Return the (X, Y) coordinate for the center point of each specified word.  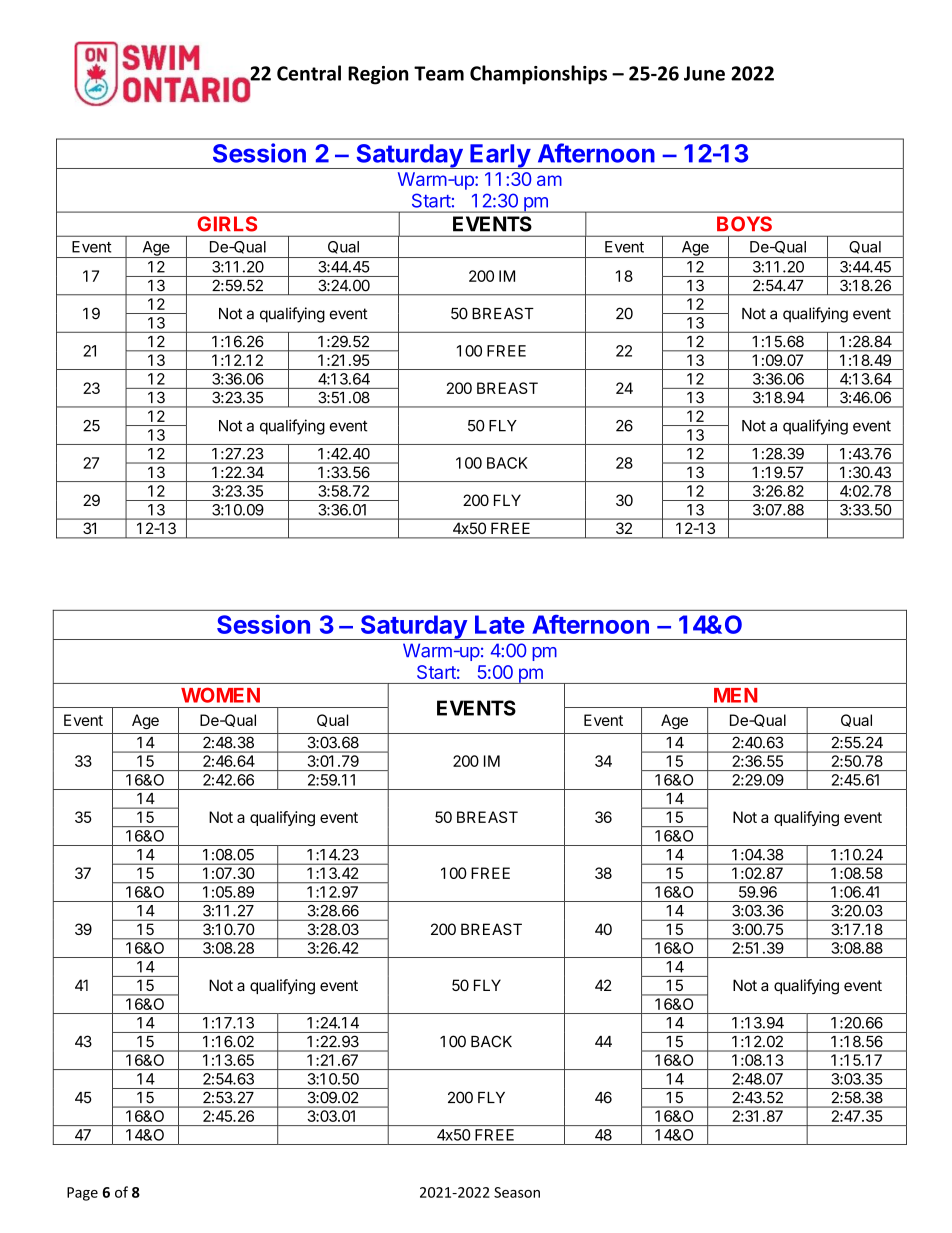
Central (309, 73)
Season (517, 1192)
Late (500, 624)
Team (439, 73)
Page (82, 1194)
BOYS (744, 224)
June (704, 73)
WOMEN (220, 695)
